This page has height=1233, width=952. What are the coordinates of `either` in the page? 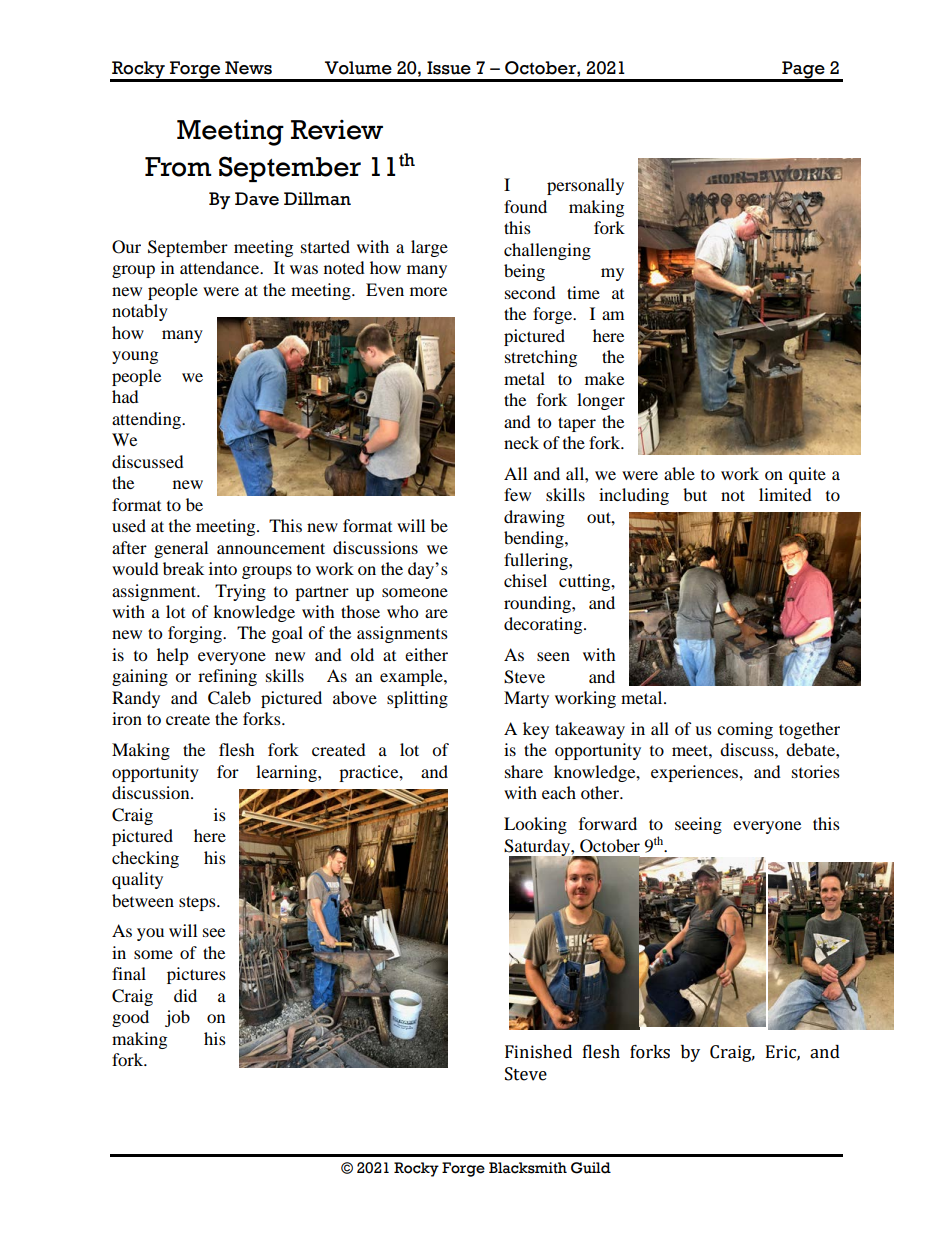 It's located at (426, 654).
